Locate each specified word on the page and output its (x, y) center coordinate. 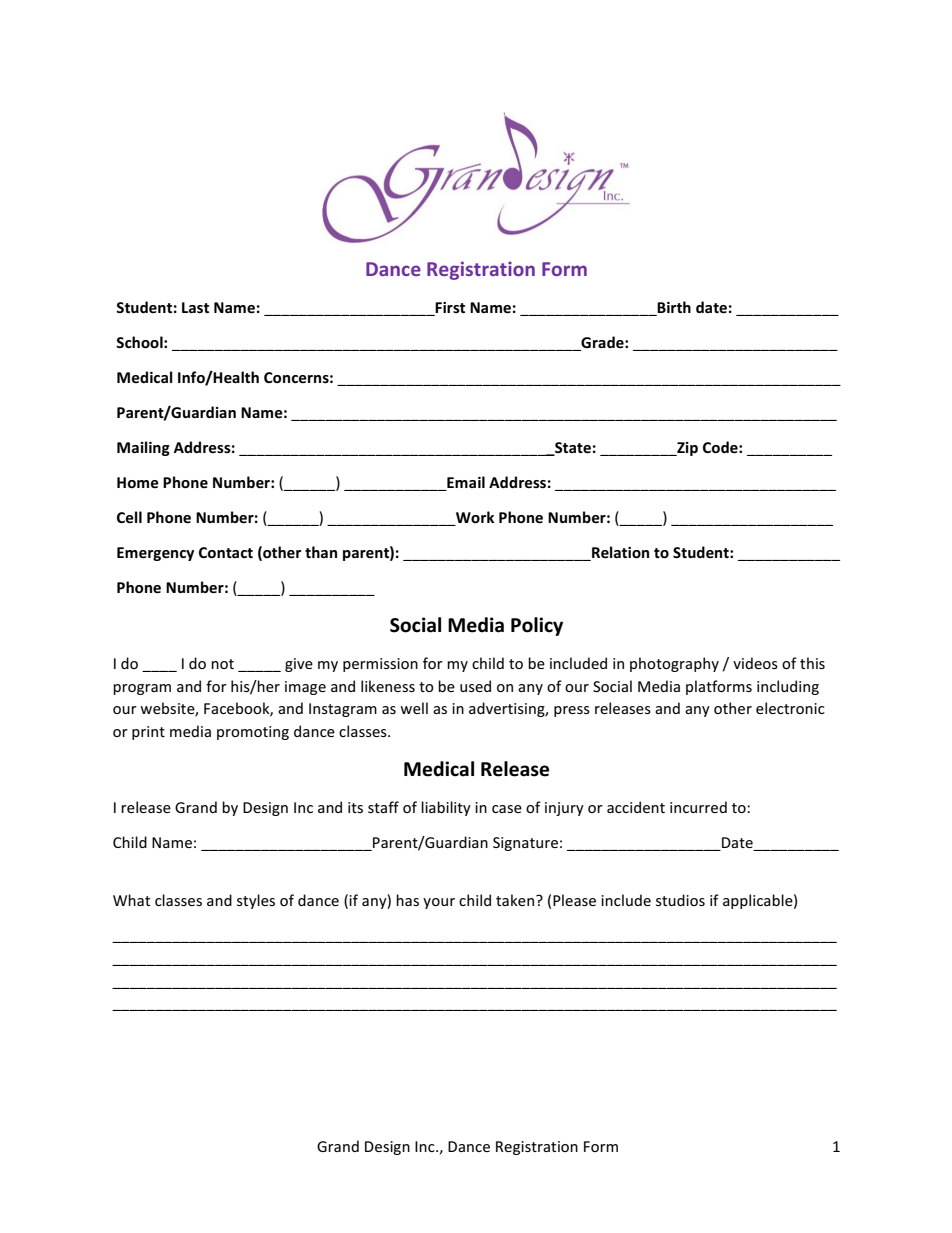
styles (256, 901)
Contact (226, 552)
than (321, 552)
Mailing (143, 448)
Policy (537, 626)
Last (195, 307)
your (439, 903)
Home (138, 482)
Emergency (155, 554)
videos (755, 663)
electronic (790, 708)
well (414, 708)
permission (380, 665)
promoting (253, 733)
